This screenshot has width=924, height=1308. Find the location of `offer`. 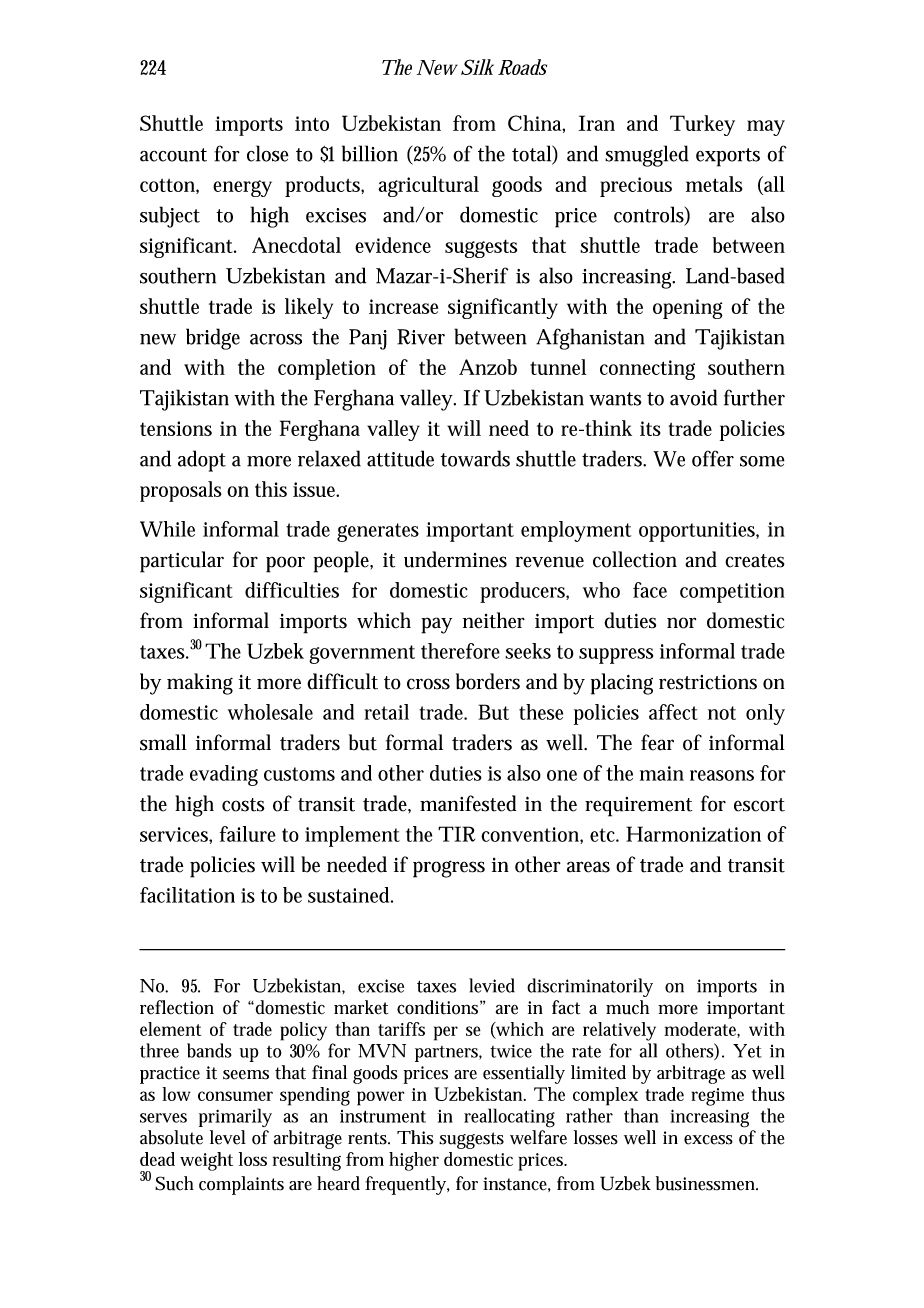

offer is located at coordinates (713, 458).
